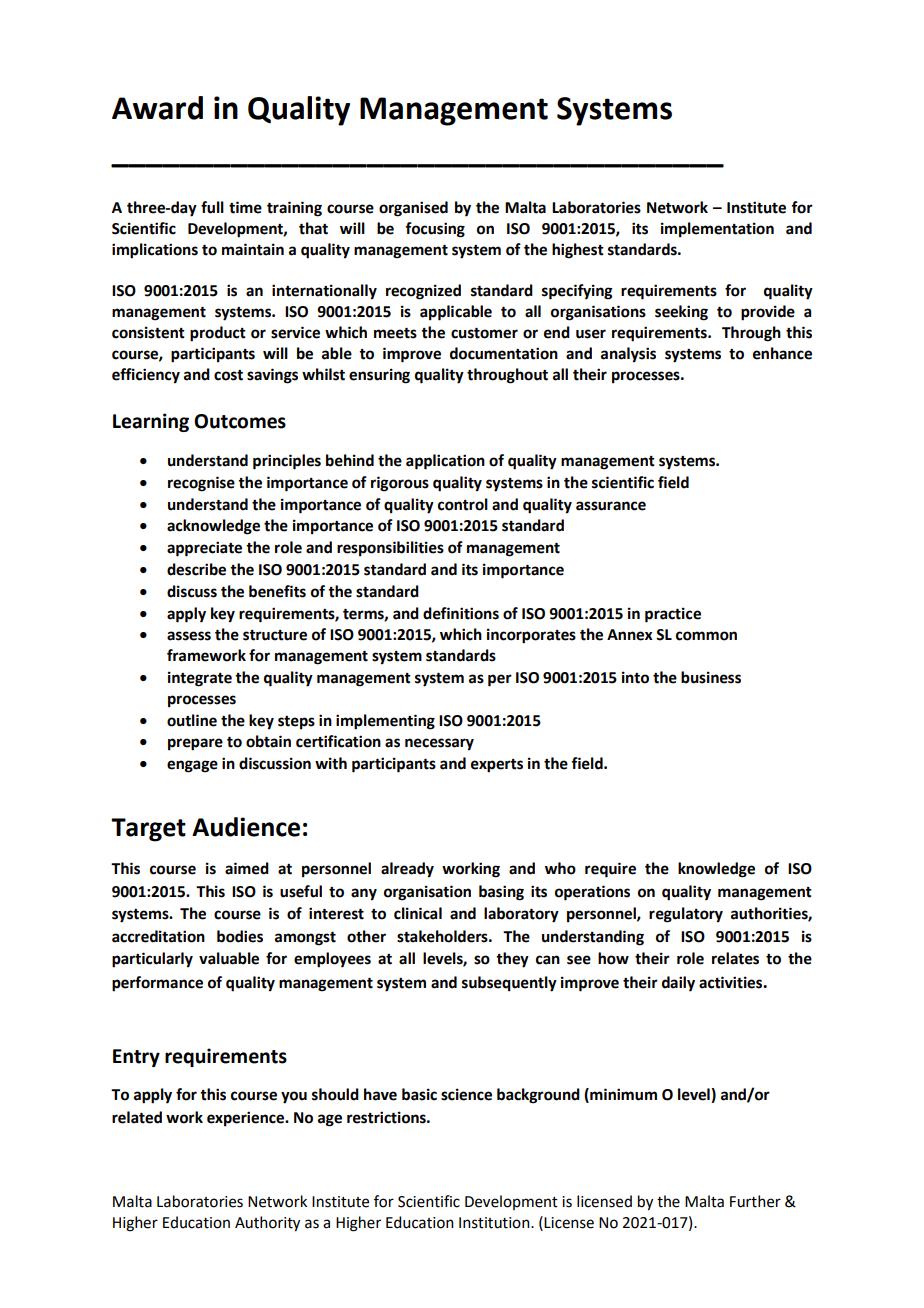  Describe the element at coordinates (755, 1201) in the screenshot. I see `Further` at that location.
